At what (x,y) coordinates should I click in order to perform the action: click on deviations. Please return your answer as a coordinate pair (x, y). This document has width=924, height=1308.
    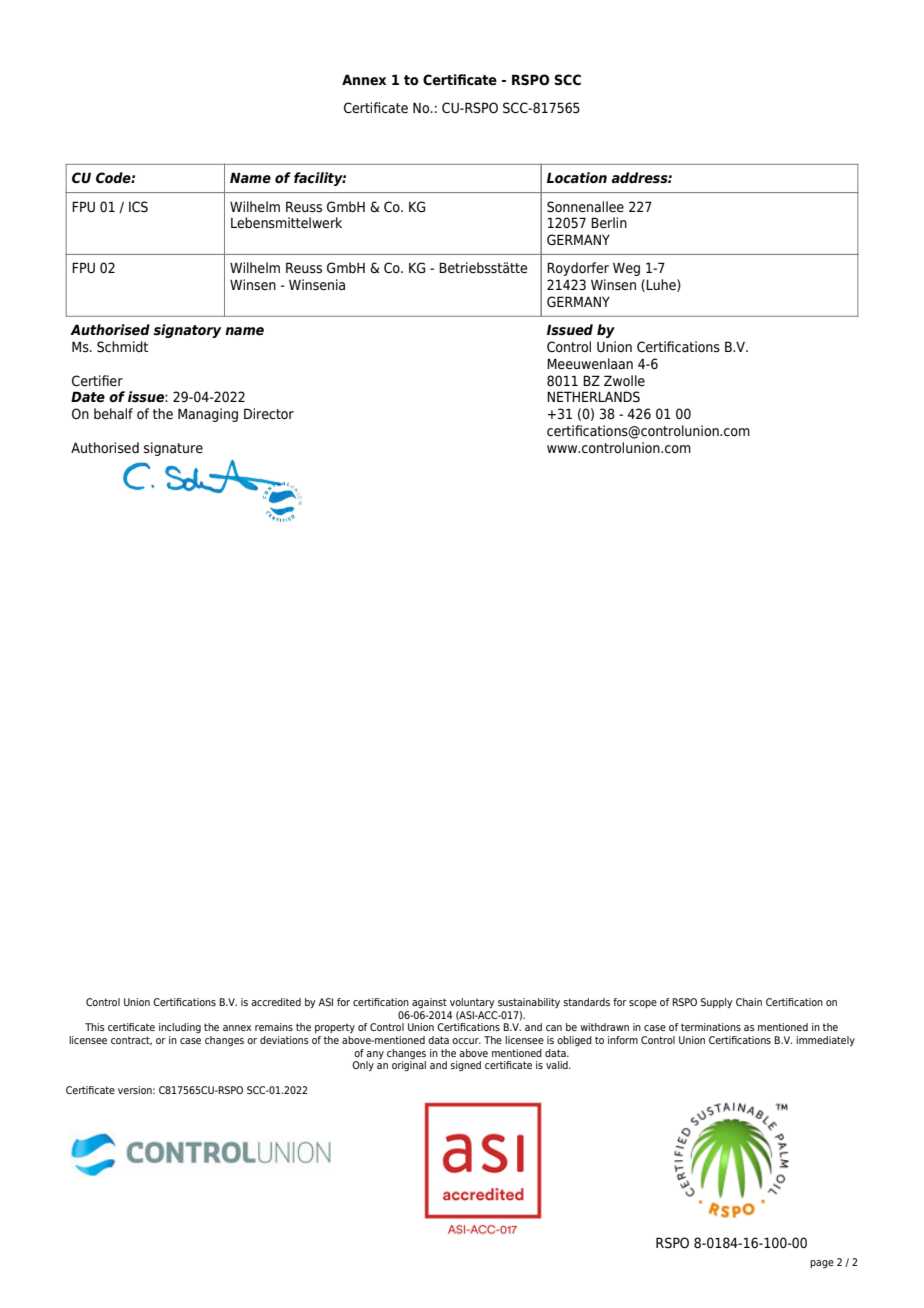
    Looking at the image, I should click on (284, 1040).
